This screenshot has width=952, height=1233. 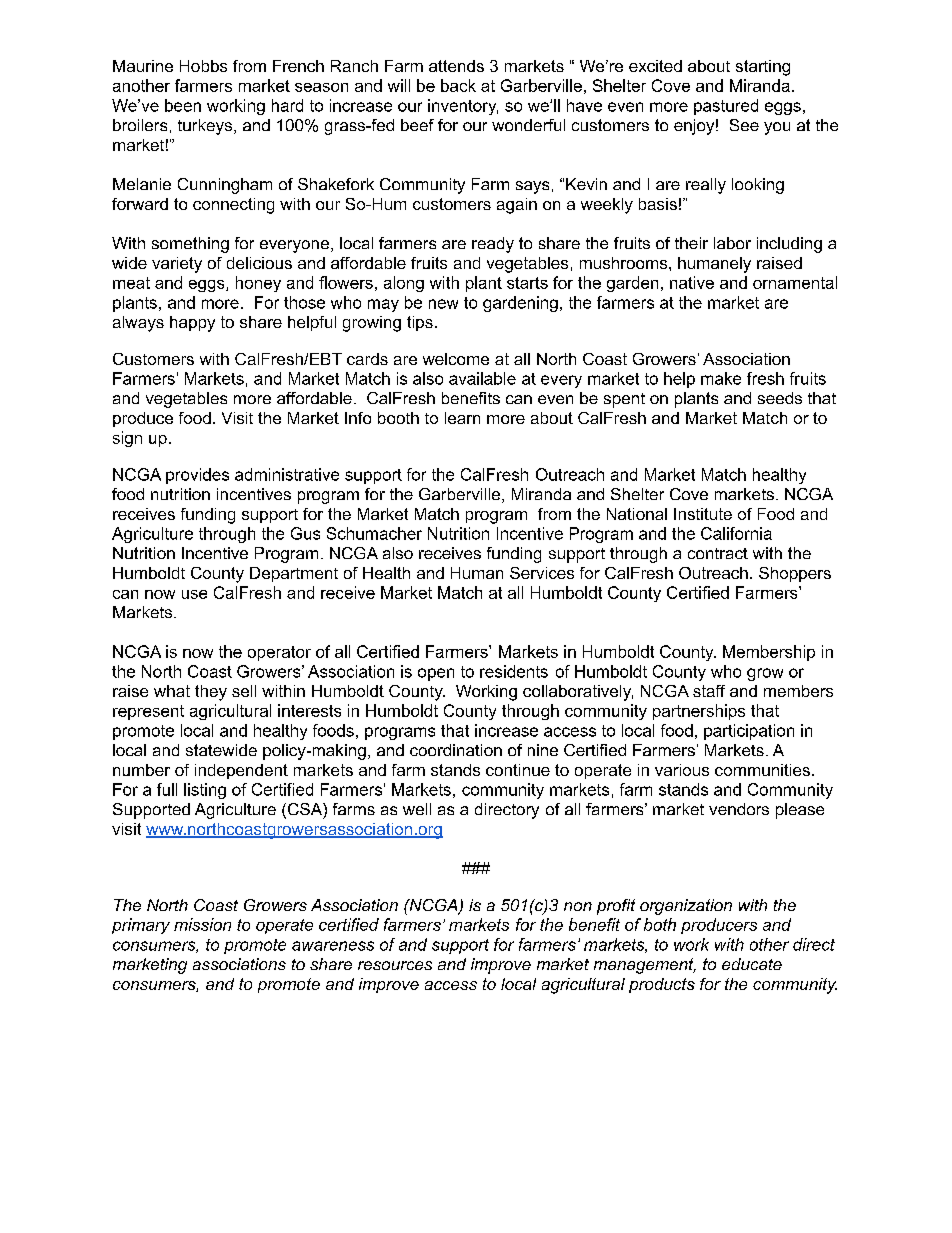 What do you see at coordinates (202, 924) in the screenshot?
I see `mission` at bounding box center [202, 924].
